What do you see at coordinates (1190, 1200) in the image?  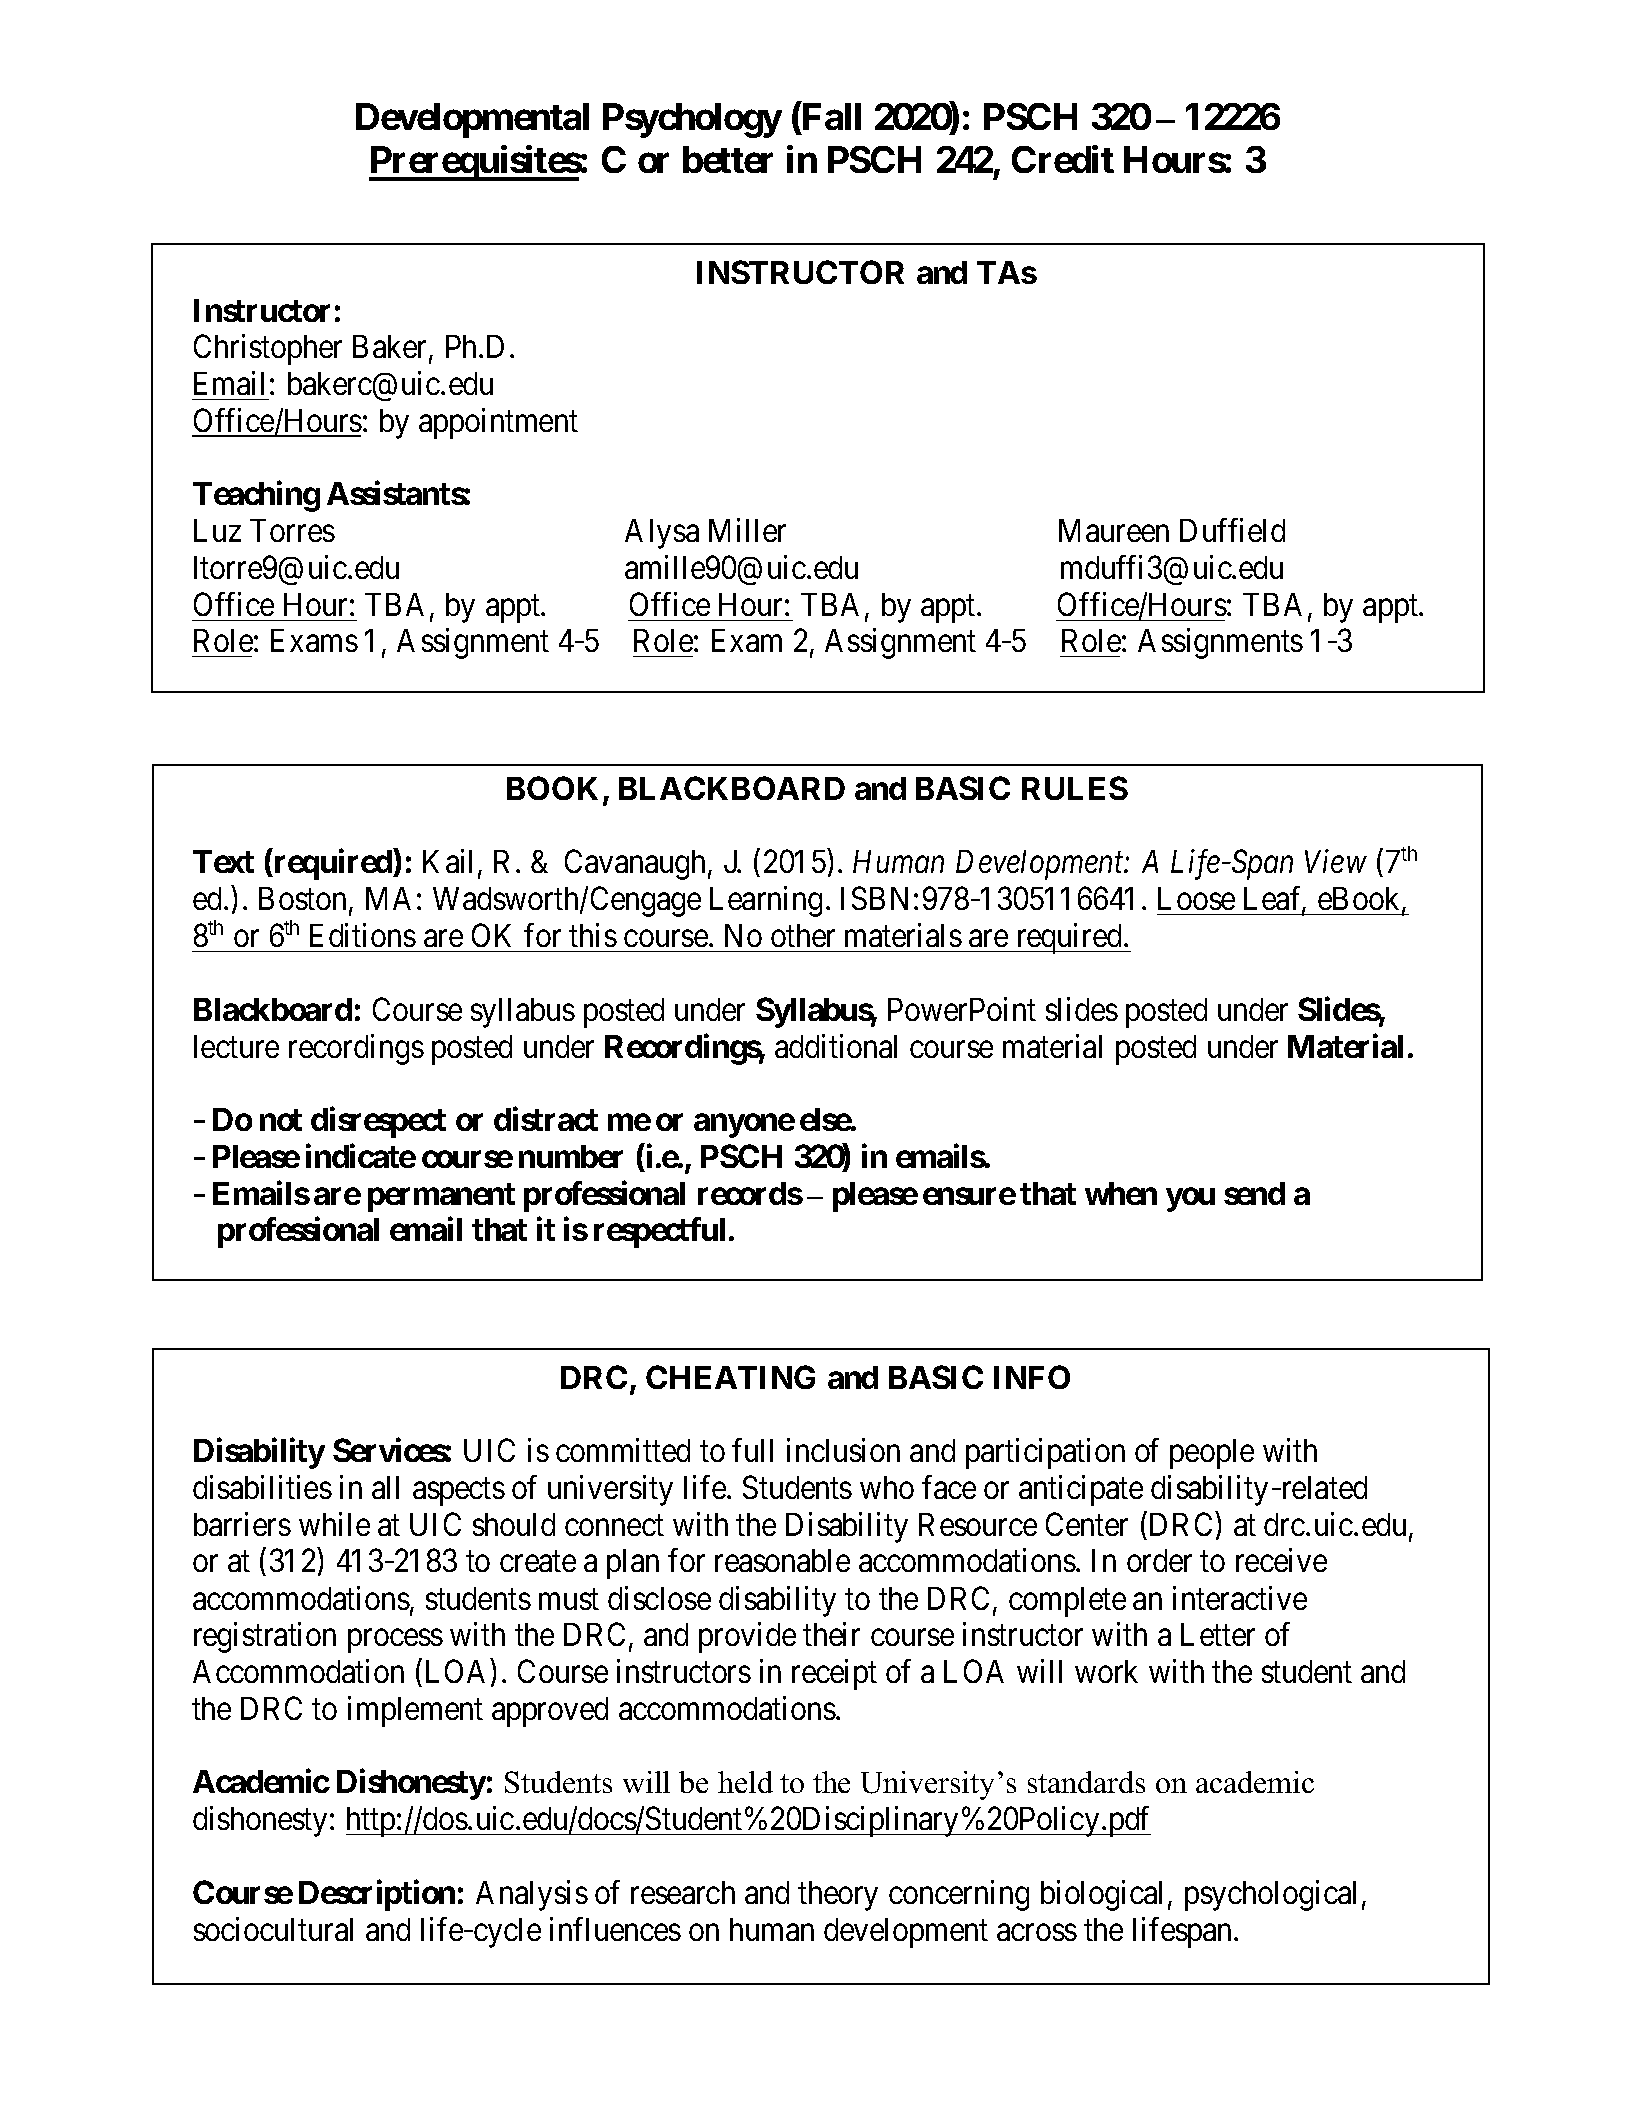 I see `you` at bounding box center [1190, 1200].
